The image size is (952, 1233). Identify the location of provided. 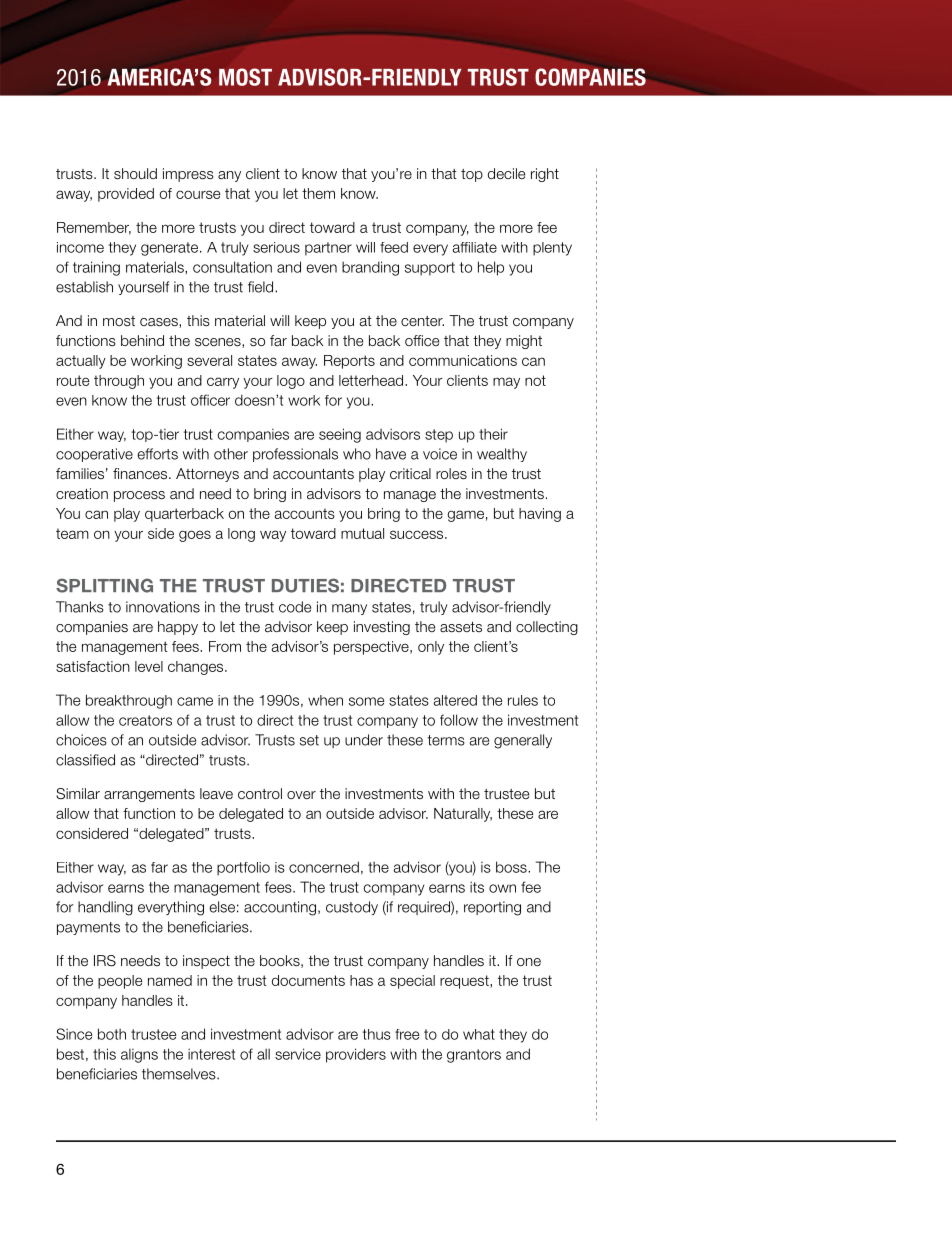
(126, 195).
